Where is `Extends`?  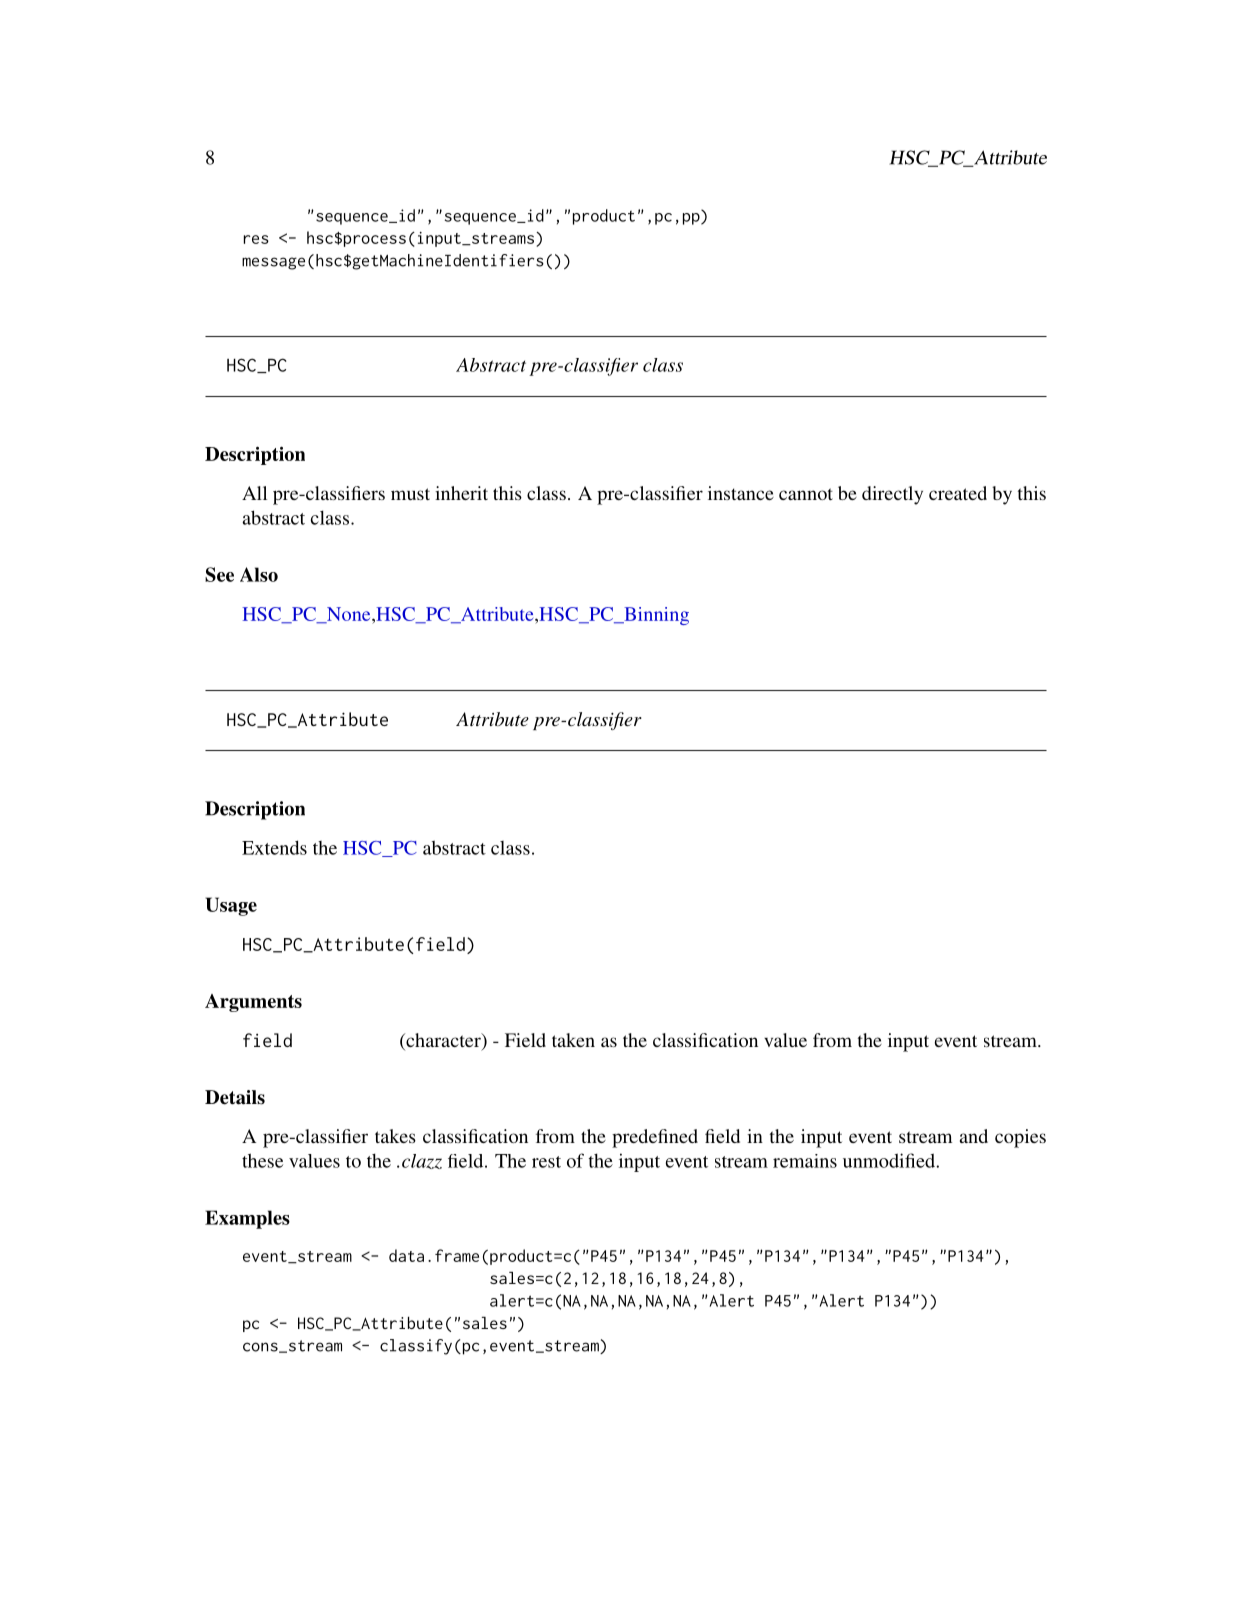 Extends is located at coordinates (274, 847).
